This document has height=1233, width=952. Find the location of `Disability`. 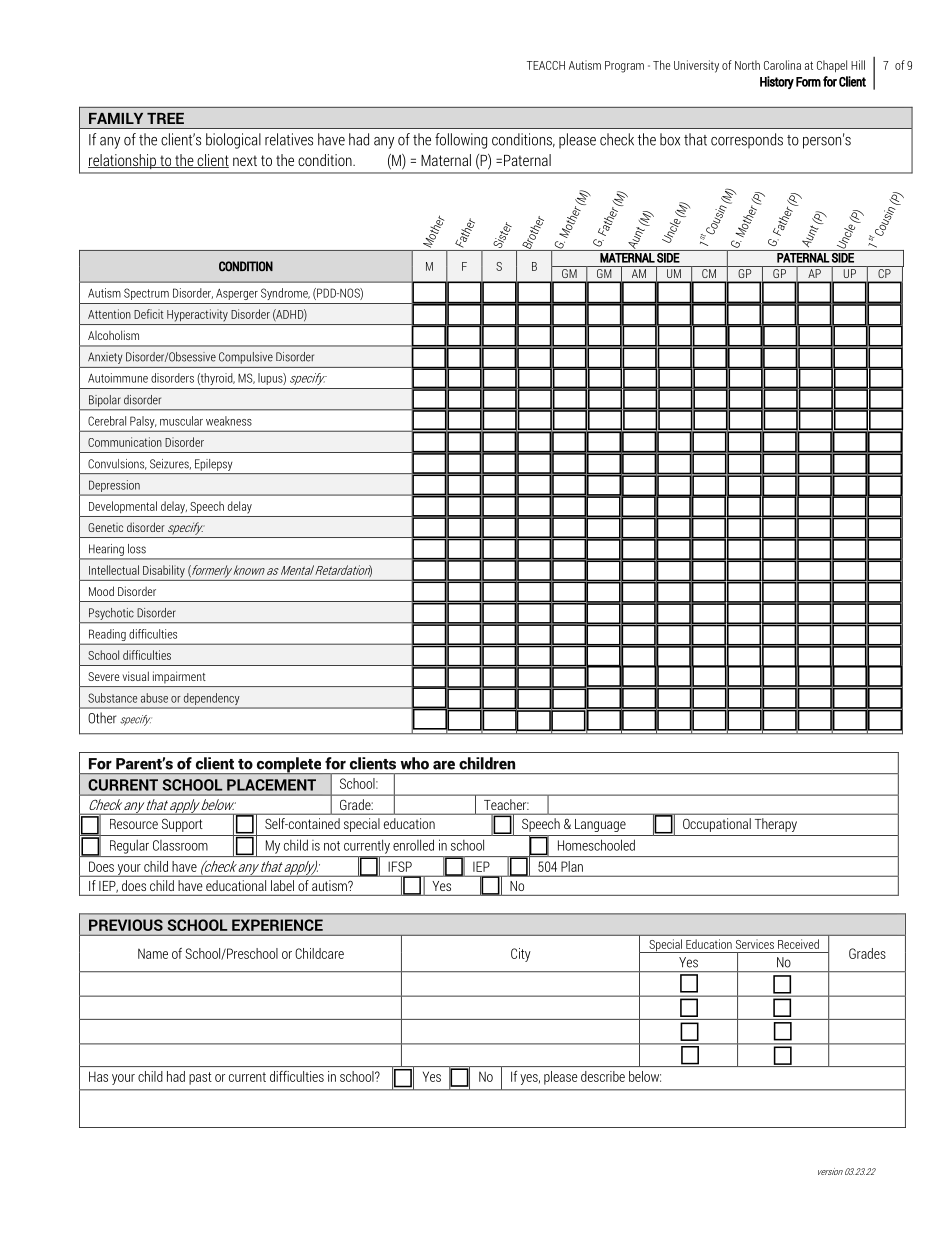

Disability is located at coordinates (164, 571).
